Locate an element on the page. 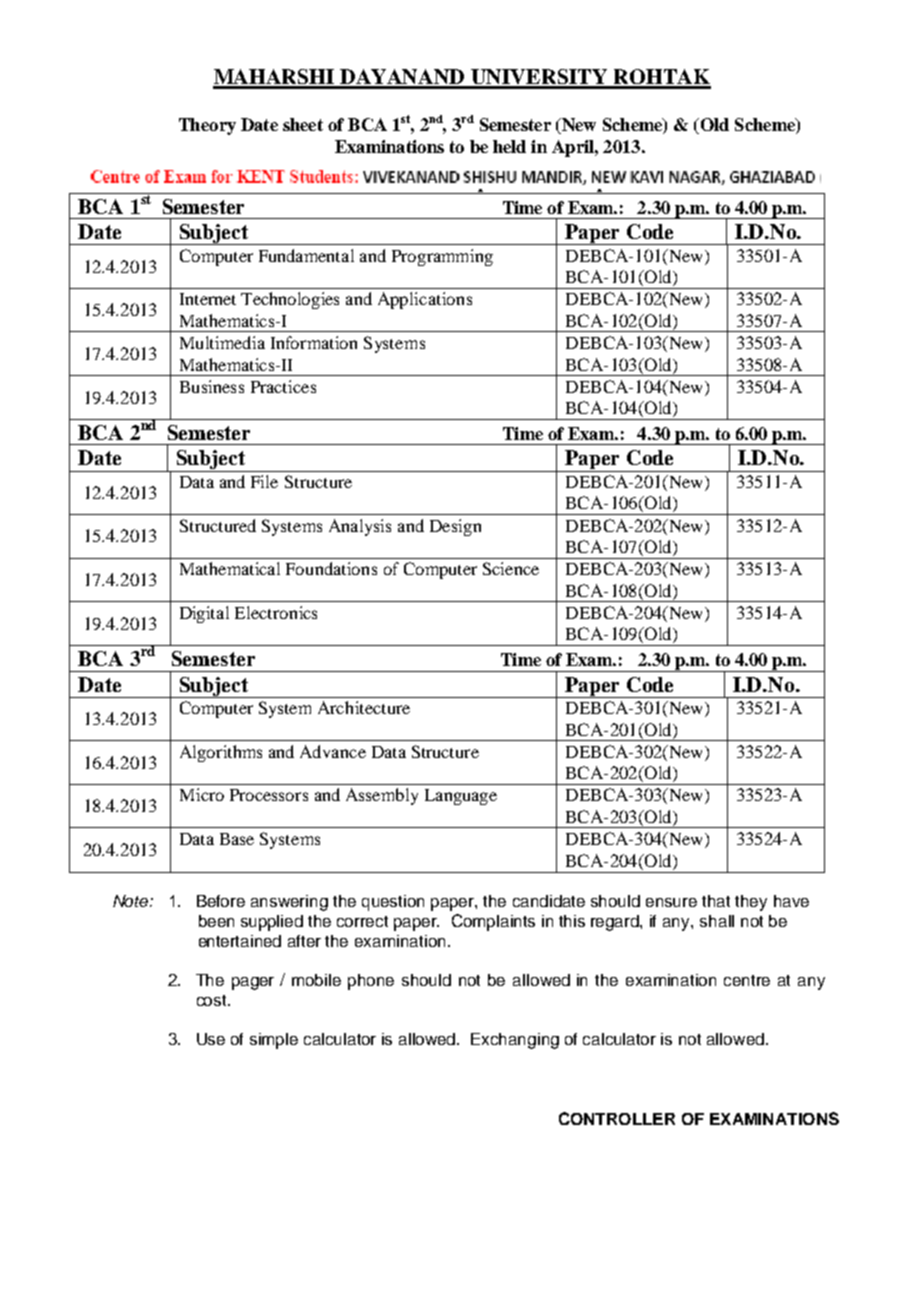 Image resolution: width=924 pixels, height=1308 pixels. Science is located at coordinates (511, 568).
